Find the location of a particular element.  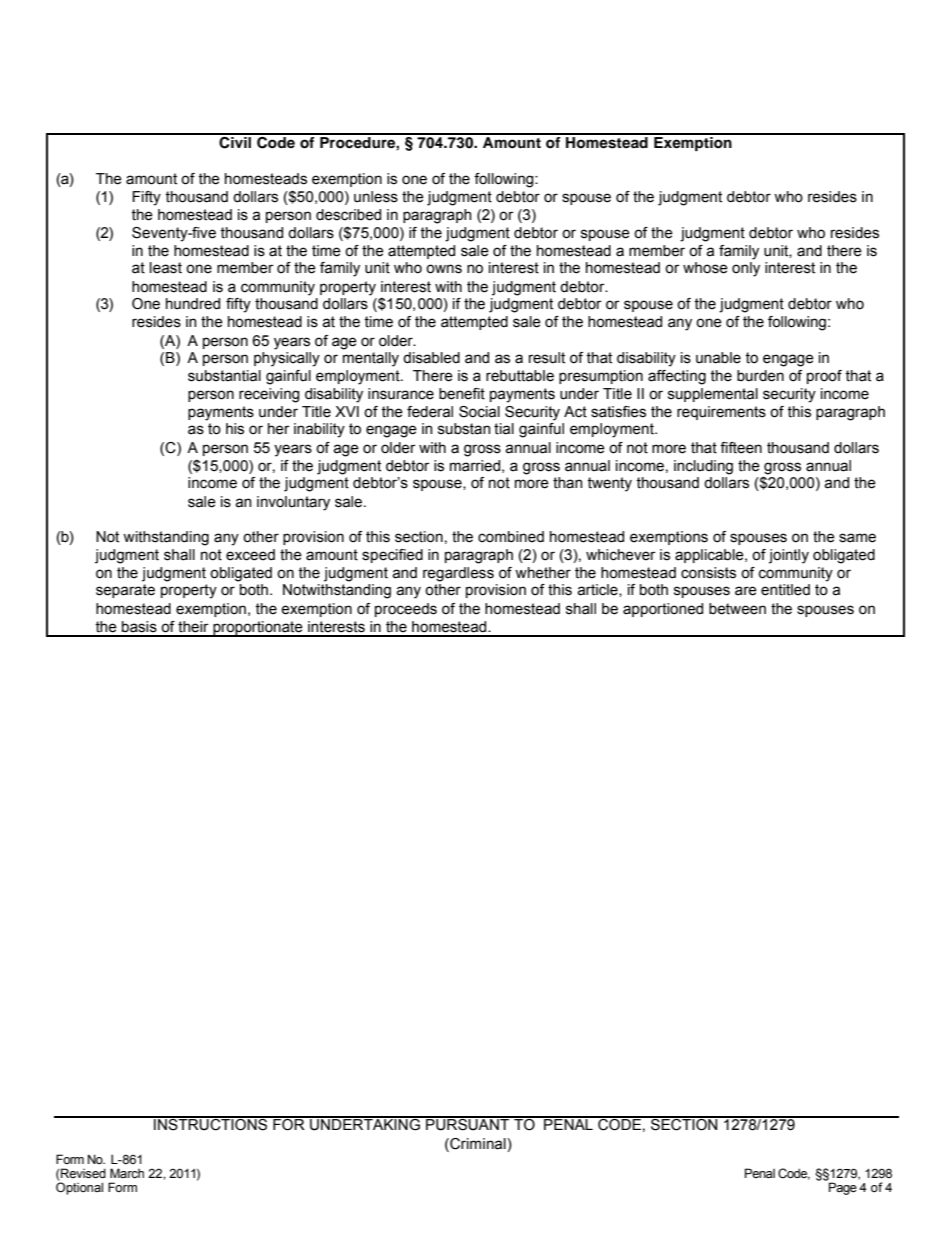

least is located at coordinates (166, 268).
